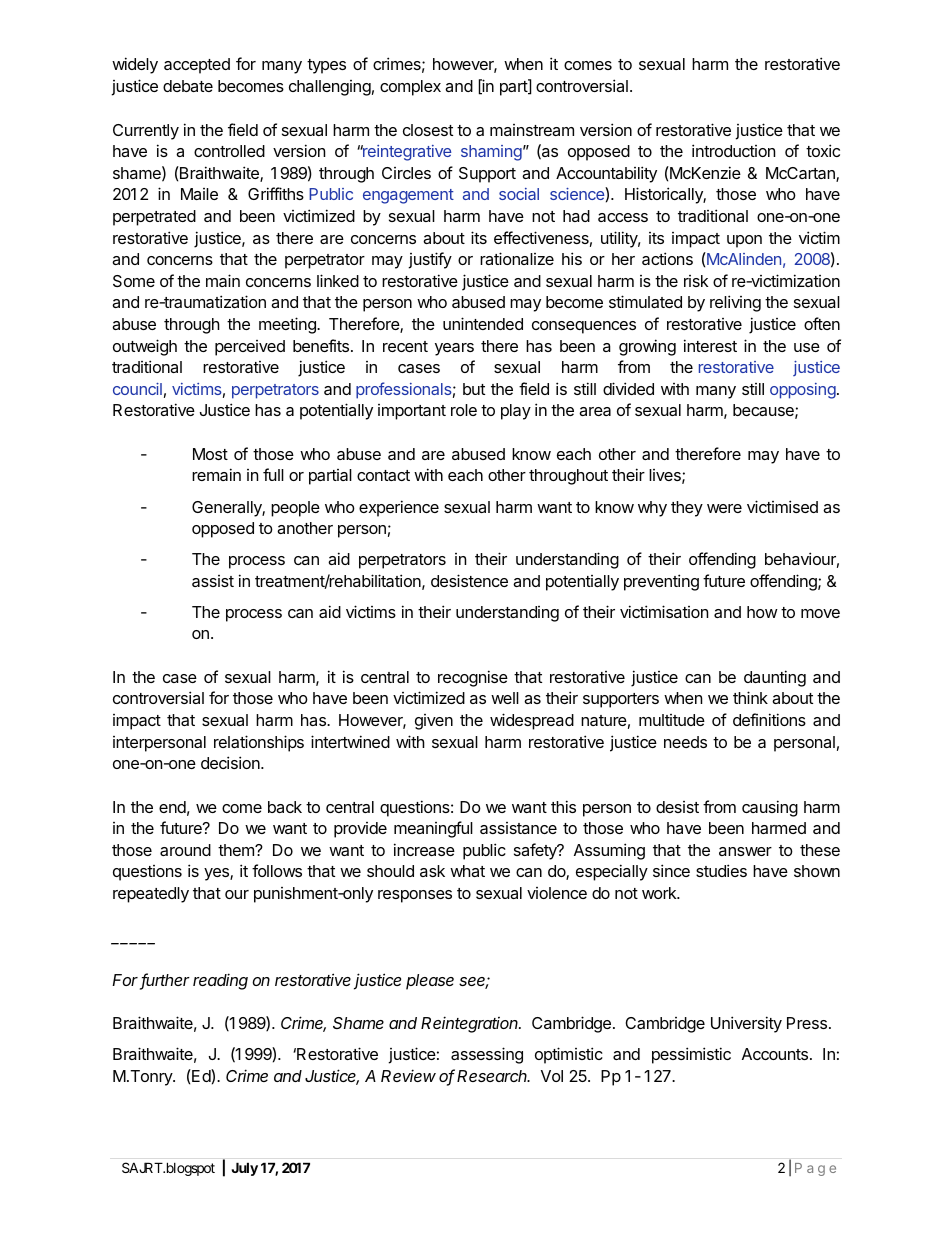  Describe the element at coordinates (188, 86) in the page. I see `debate` at that location.
